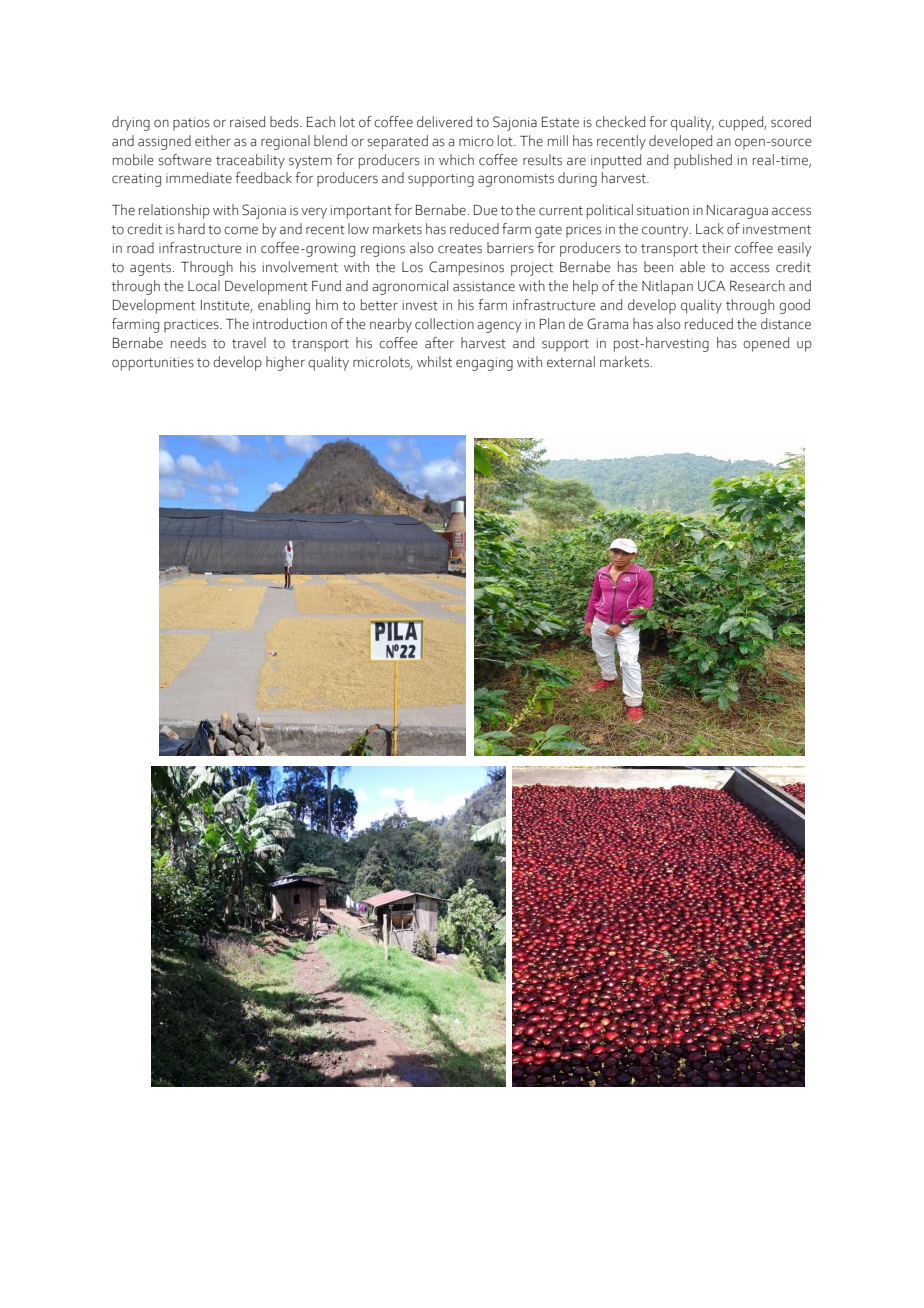  What do you see at coordinates (444, 122) in the screenshot?
I see `delivered` at bounding box center [444, 122].
